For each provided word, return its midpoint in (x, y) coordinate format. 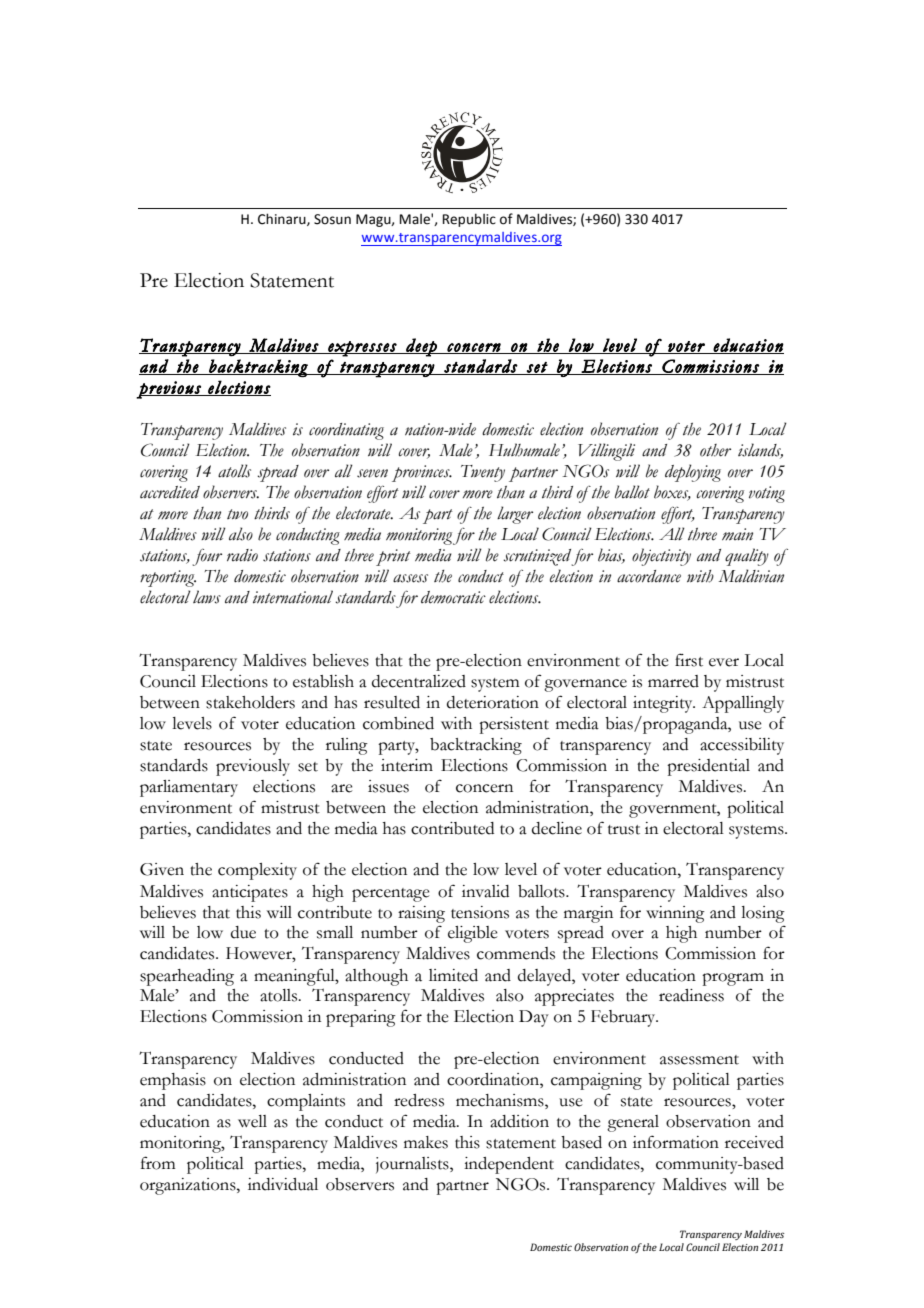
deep (421, 347)
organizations (189, 1186)
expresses (362, 349)
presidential (708, 767)
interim (407, 765)
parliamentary (189, 788)
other (715, 450)
